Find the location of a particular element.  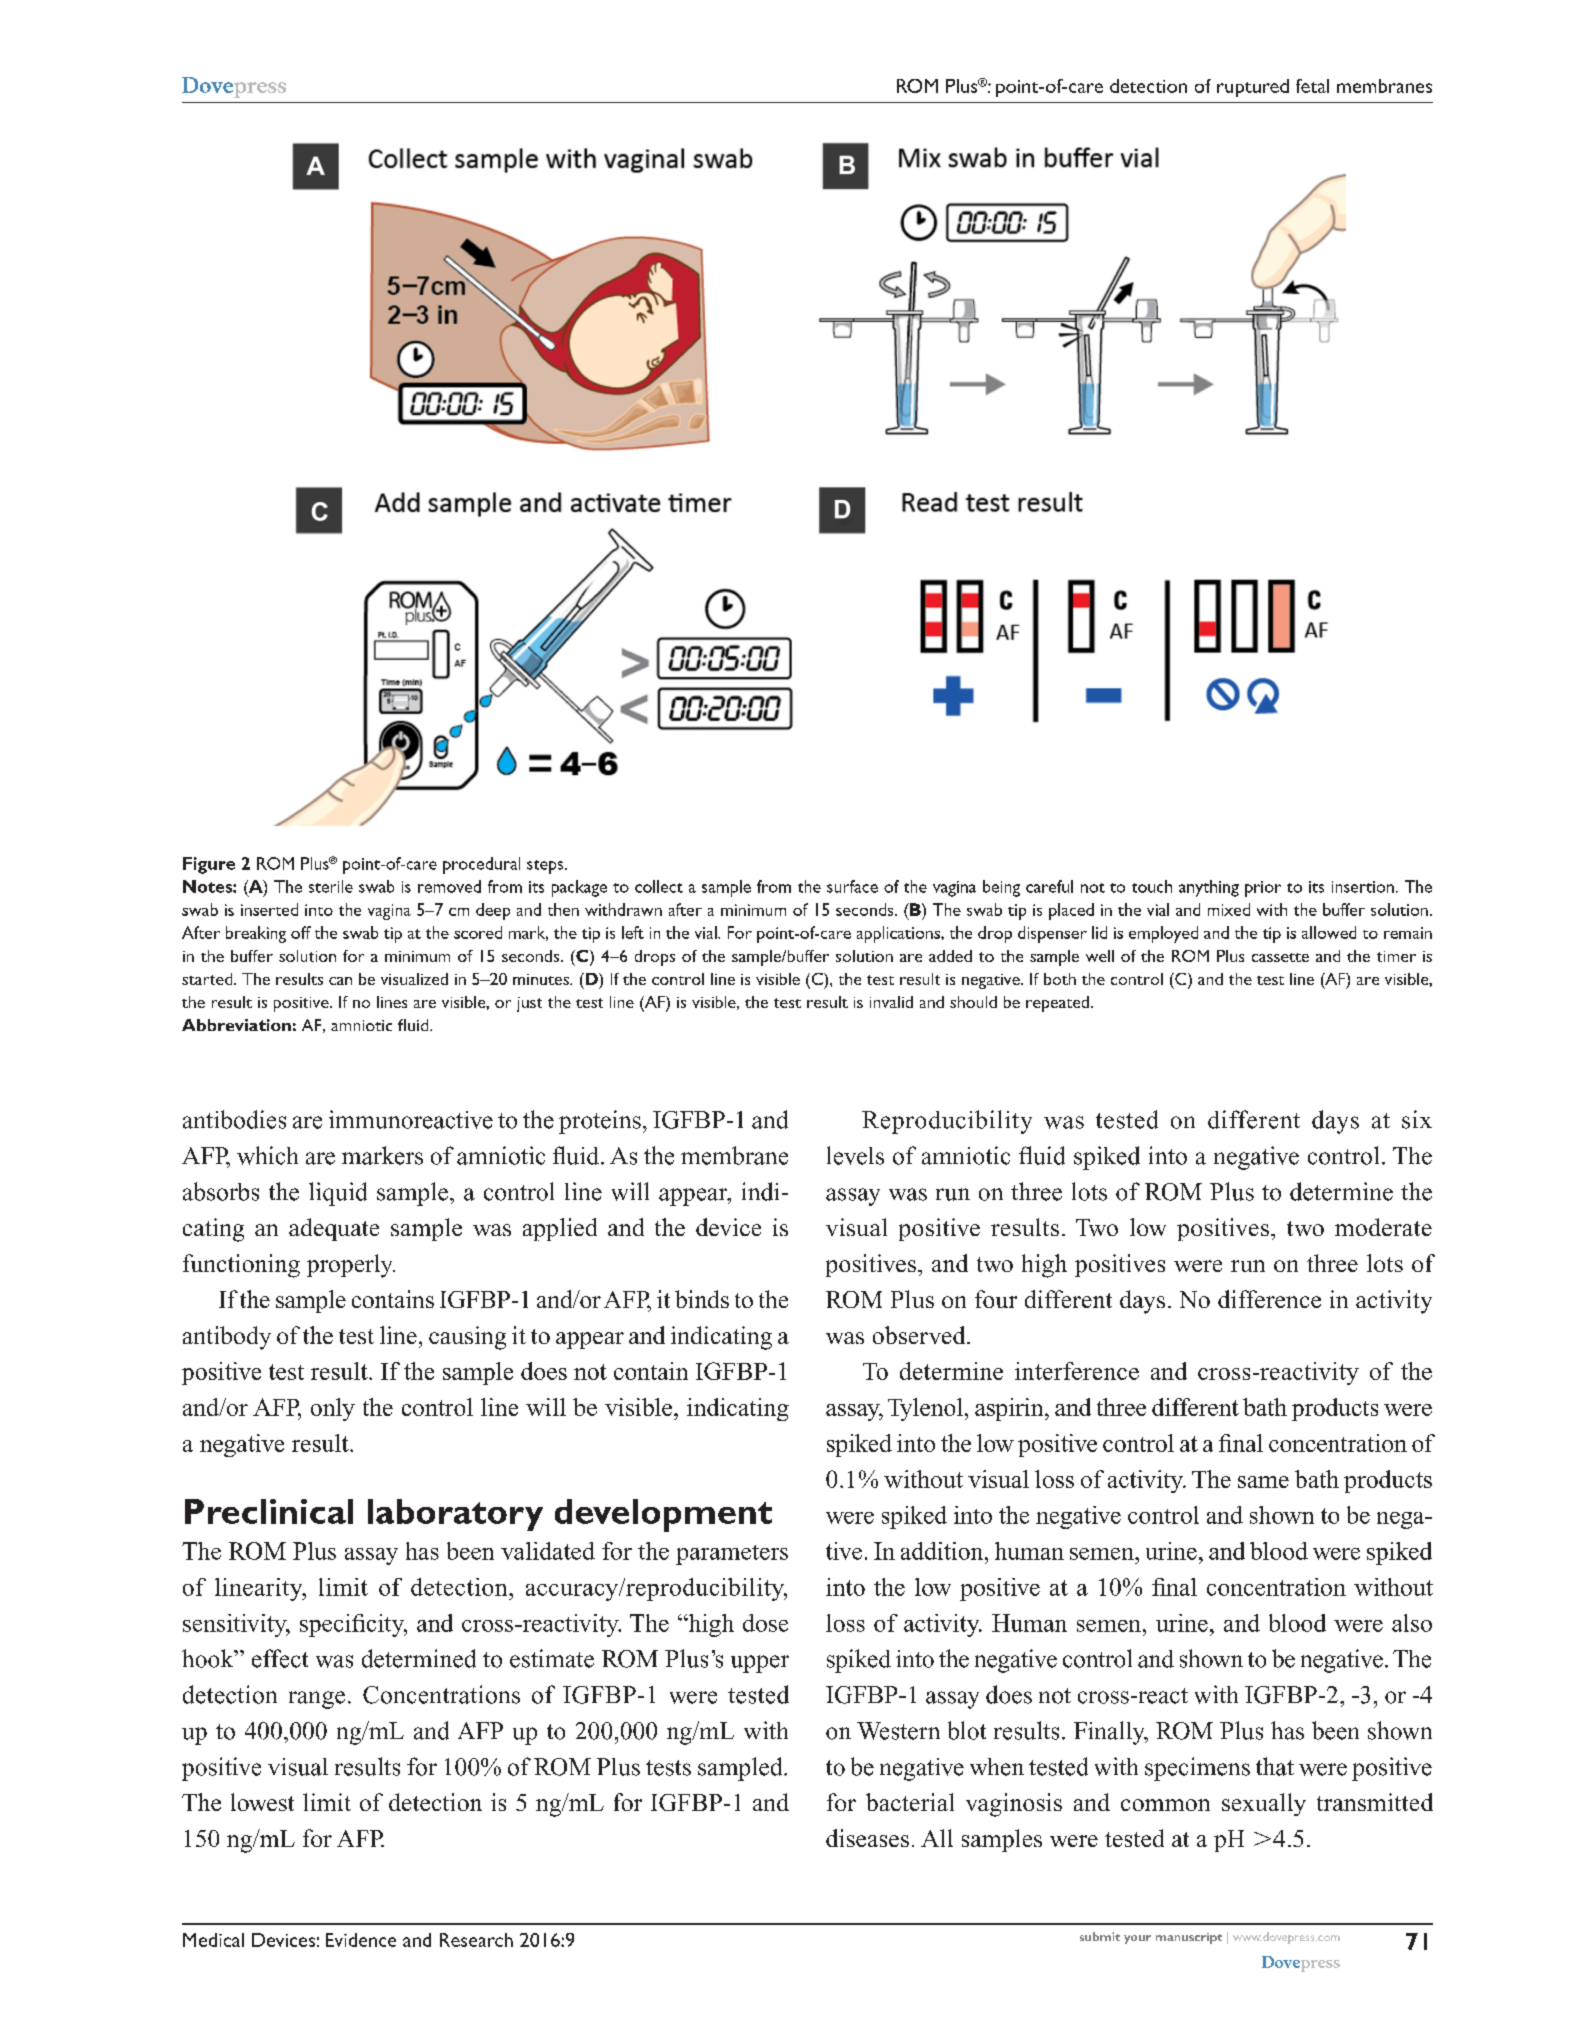

liquid is located at coordinates (338, 1194).
